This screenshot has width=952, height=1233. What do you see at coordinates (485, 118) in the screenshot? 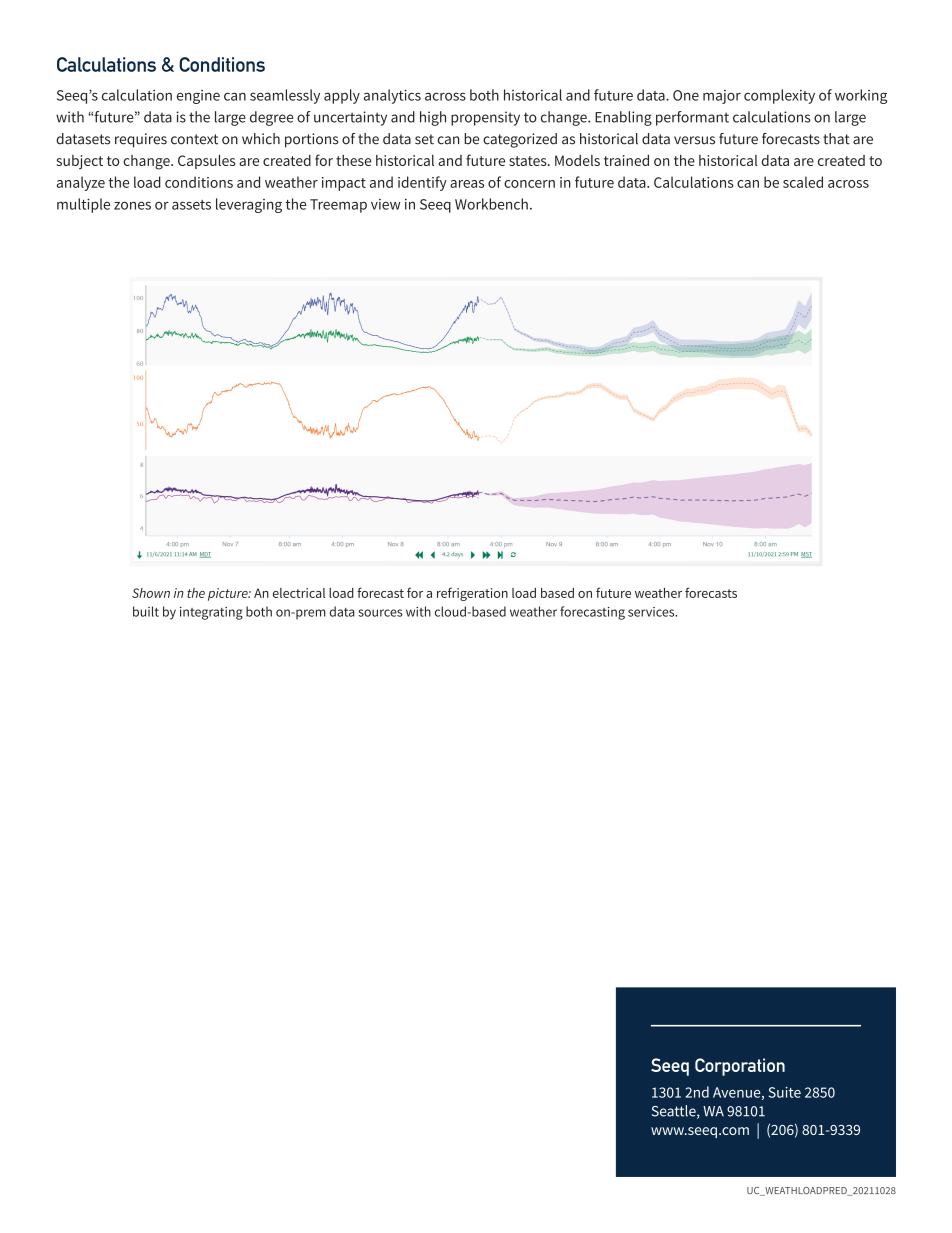
I see `propensity` at bounding box center [485, 118].
